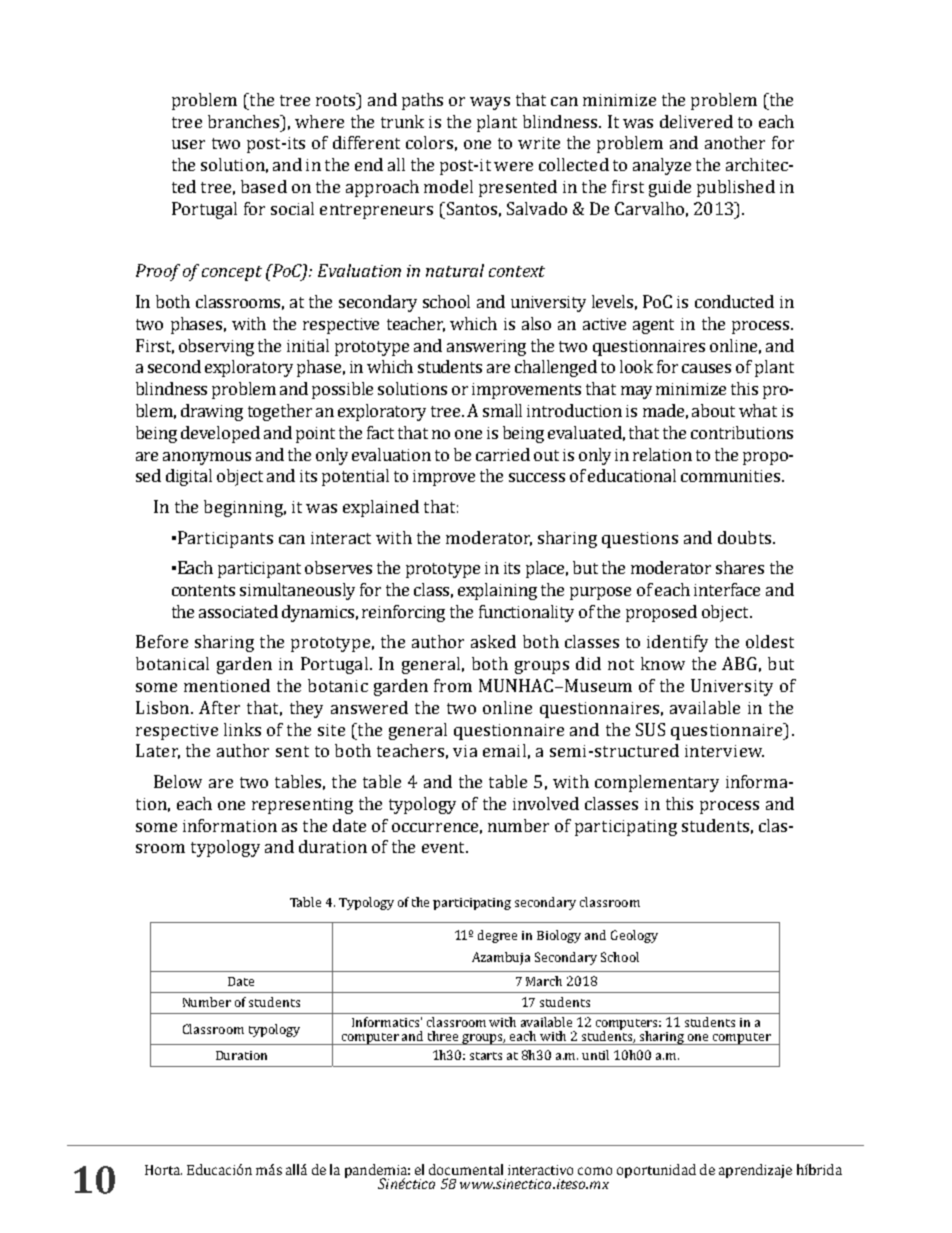  Describe the element at coordinates (238, 611) in the page. I see `associated` at that location.
